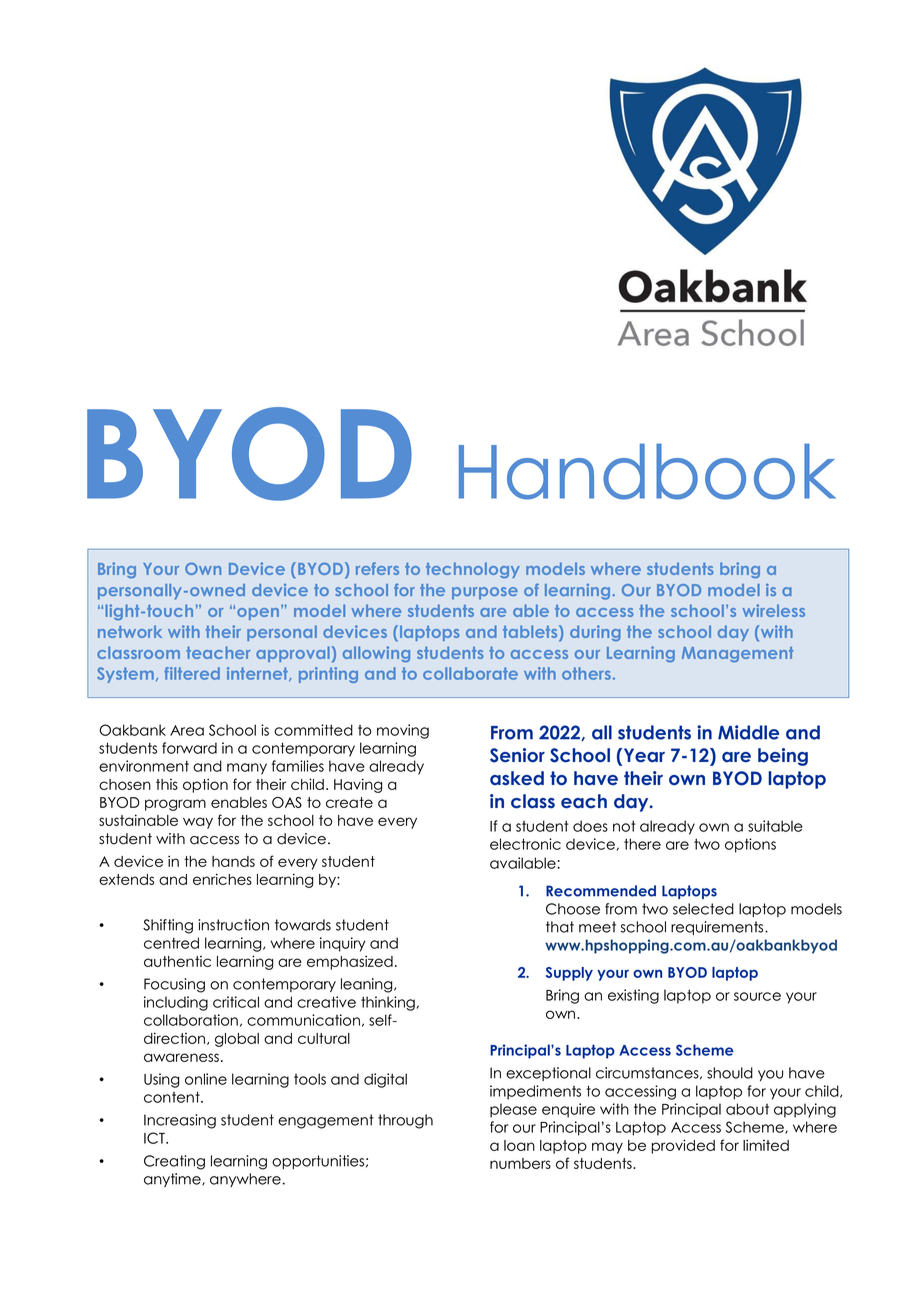 The width and height of the screenshot is (924, 1308). What do you see at coordinates (198, 823) in the screenshot?
I see `way` at bounding box center [198, 823].
